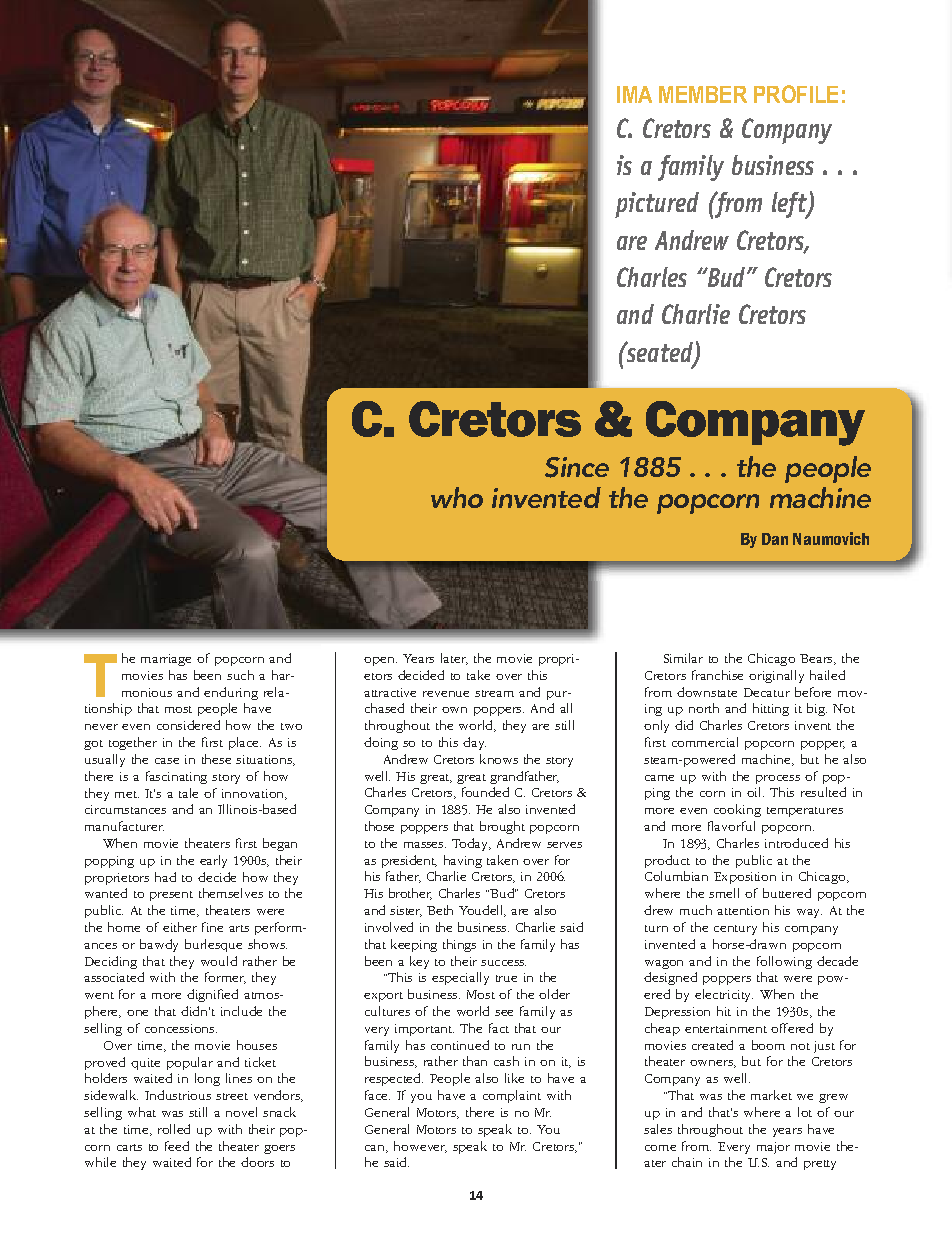 This screenshot has width=952, height=1233. I want to click on Dan, so click(775, 539).
